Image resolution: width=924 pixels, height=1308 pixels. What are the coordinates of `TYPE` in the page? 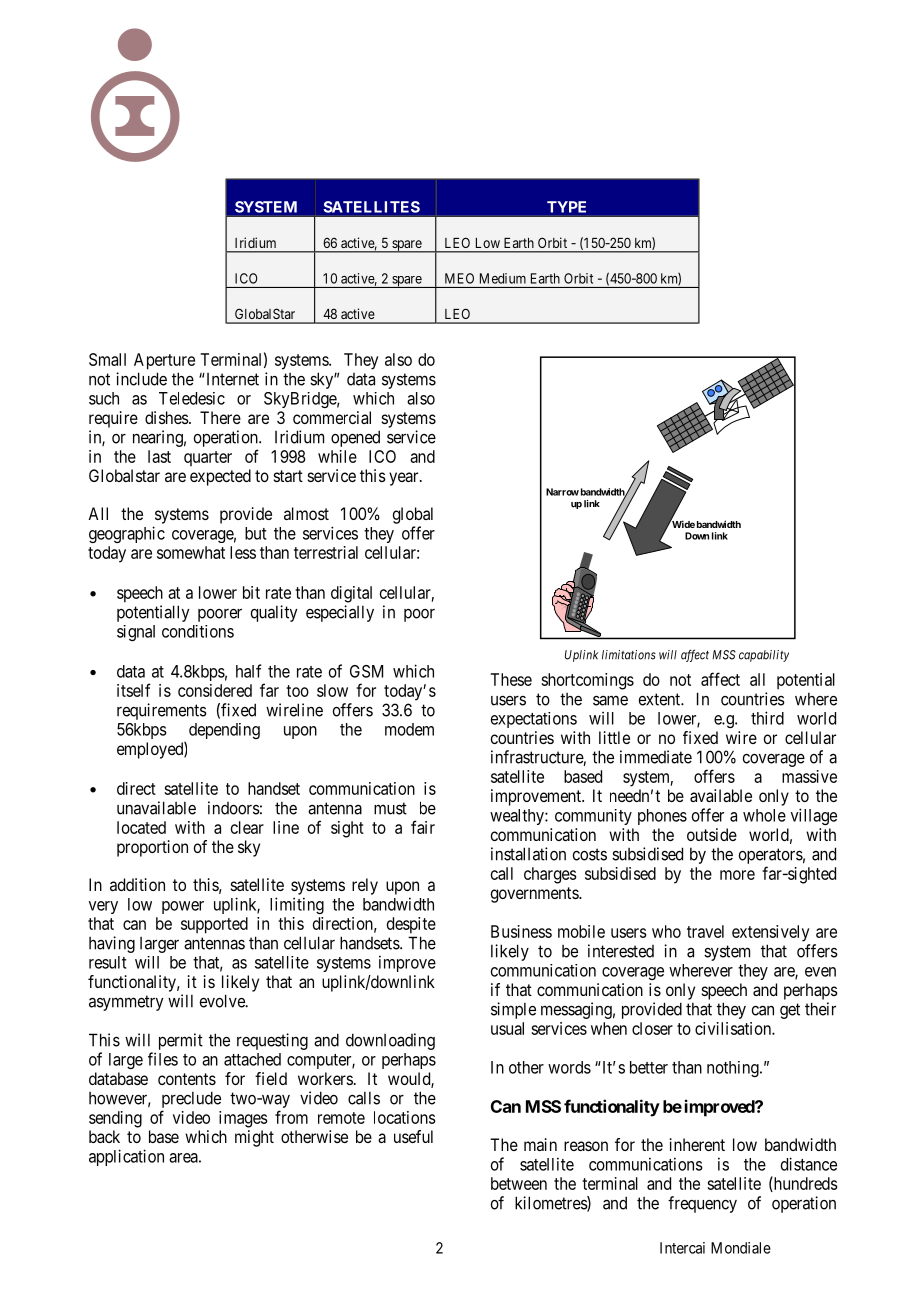 It's located at (566, 207).
